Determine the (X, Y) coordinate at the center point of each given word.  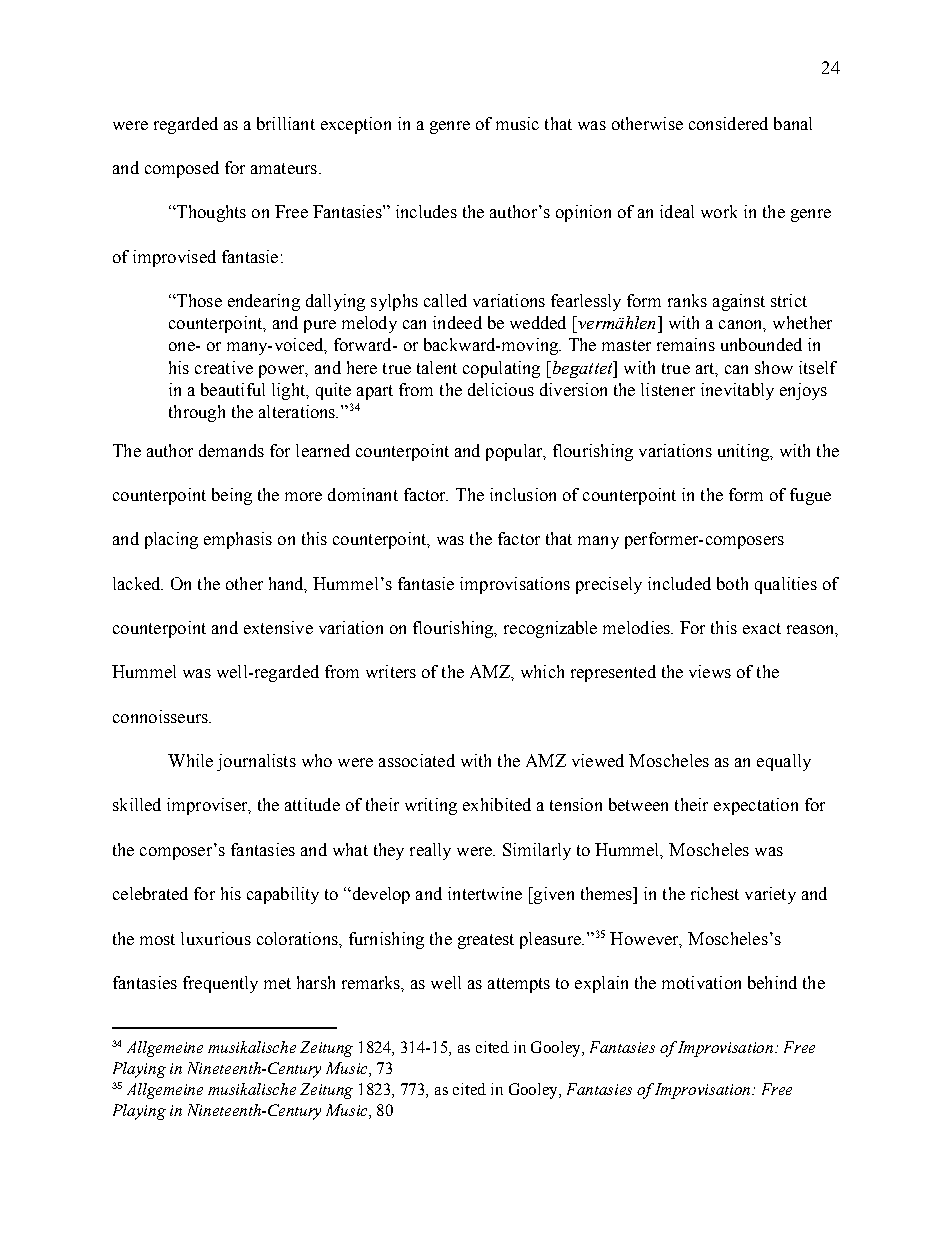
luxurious (216, 938)
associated (417, 760)
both (732, 583)
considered (728, 123)
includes (426, 211)
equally (784, 762)
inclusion (523, 494)
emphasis (238, 540)
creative (224, 367)
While (190, 760)
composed (182, 169)
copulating (501, 369)
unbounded (761, 344)
